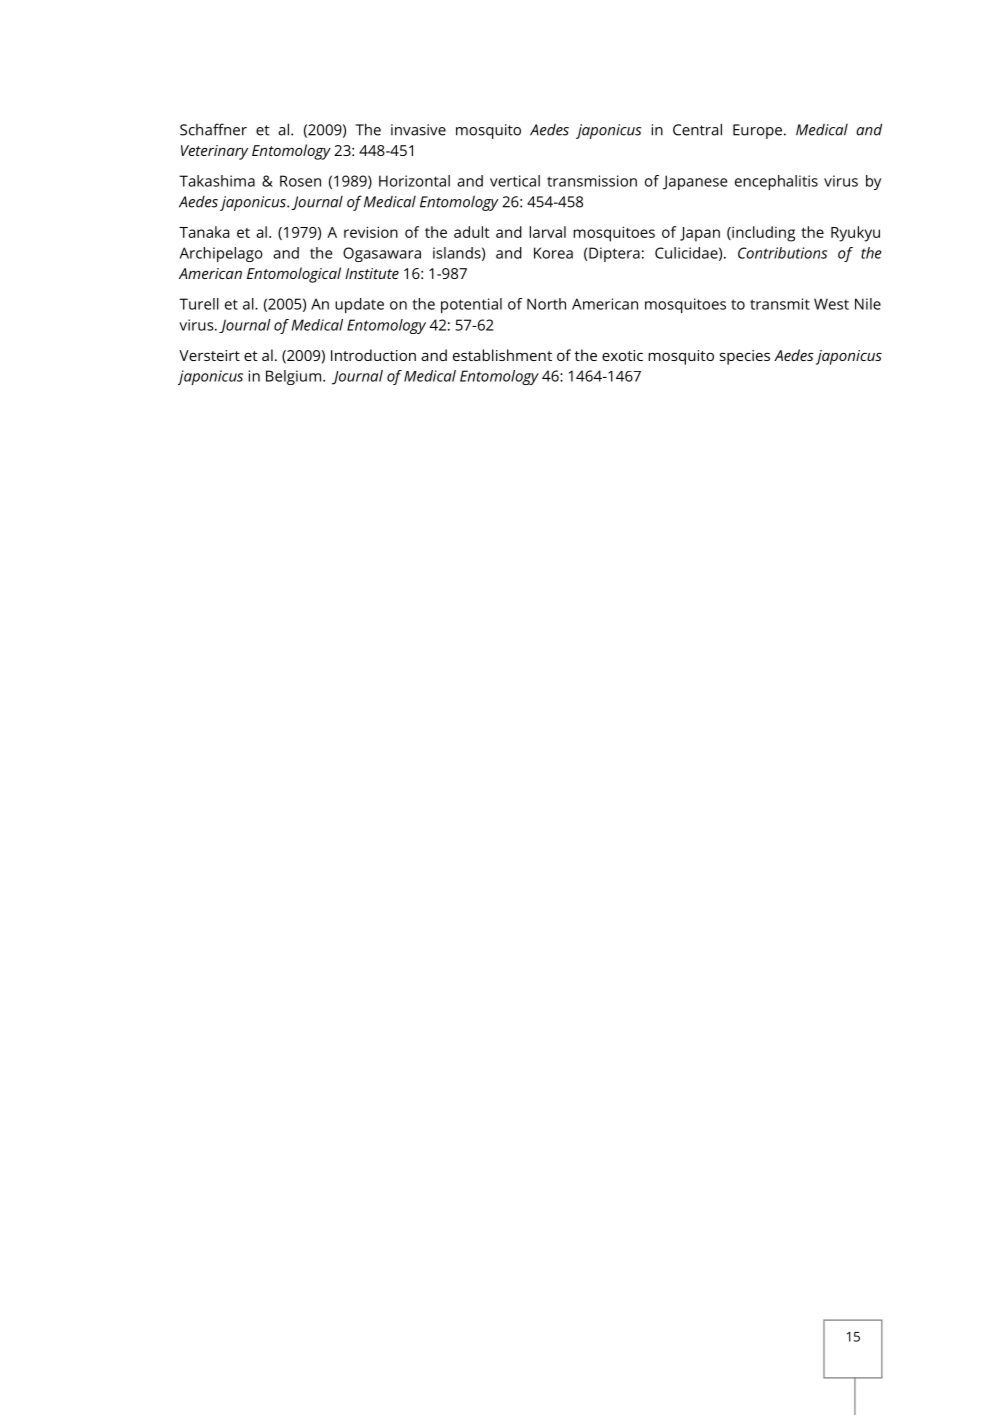 The height and width of the screenshot is (1415, 1001). What do you see at coordinates (214, 152) in the screenshot?
I see `Veterinary` at bounding box center [214, 152].
